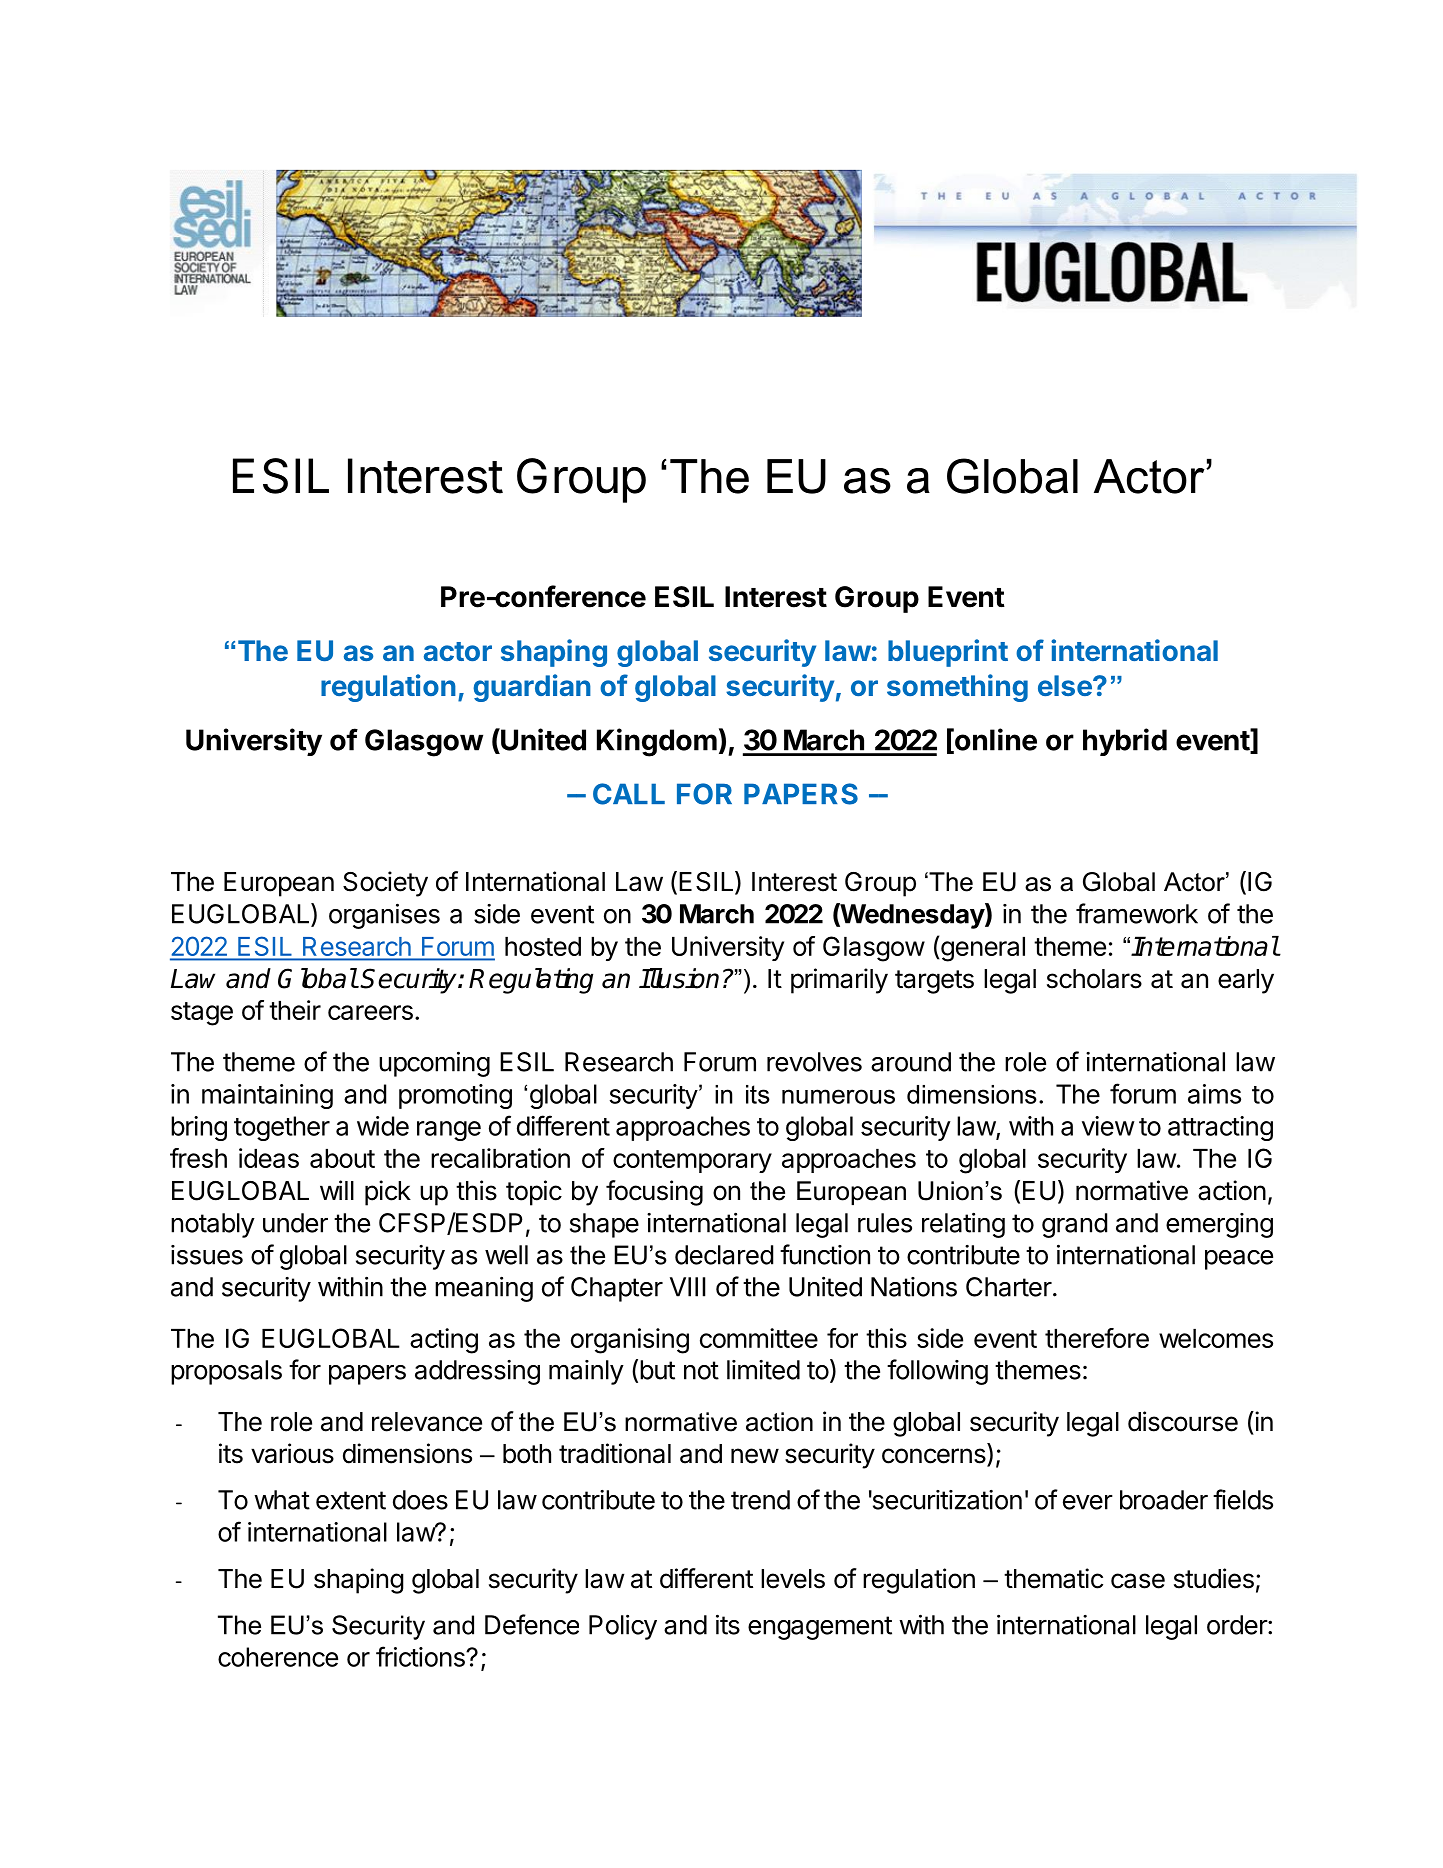 The height and width of the screenshot is (1868, 1443). What do you see at coordinates (532, 688) in the screenshot?
I see `guardian` at bounding box center [532, 688].
